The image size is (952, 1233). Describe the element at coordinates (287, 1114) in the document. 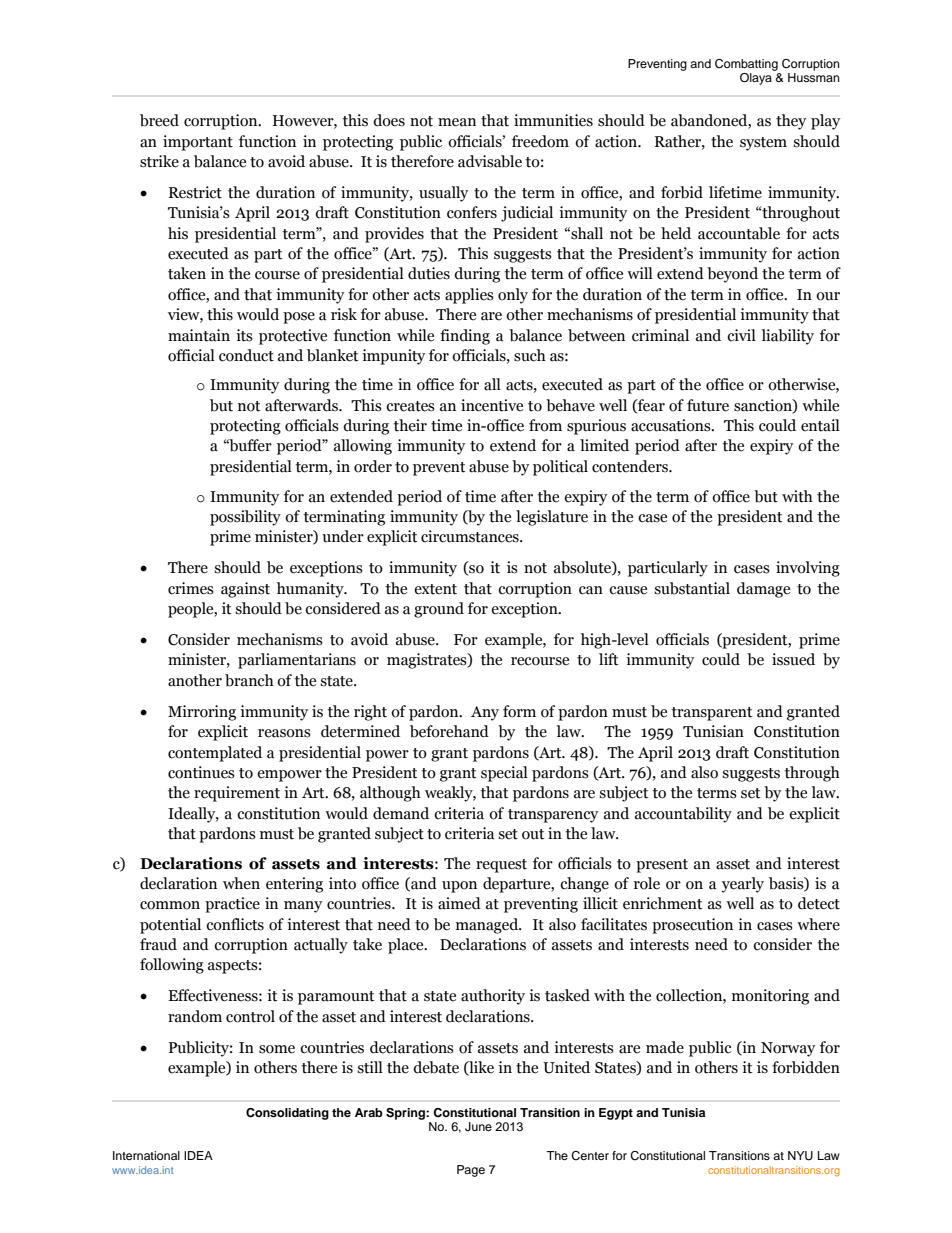

I see `Consolidating` at that location.
